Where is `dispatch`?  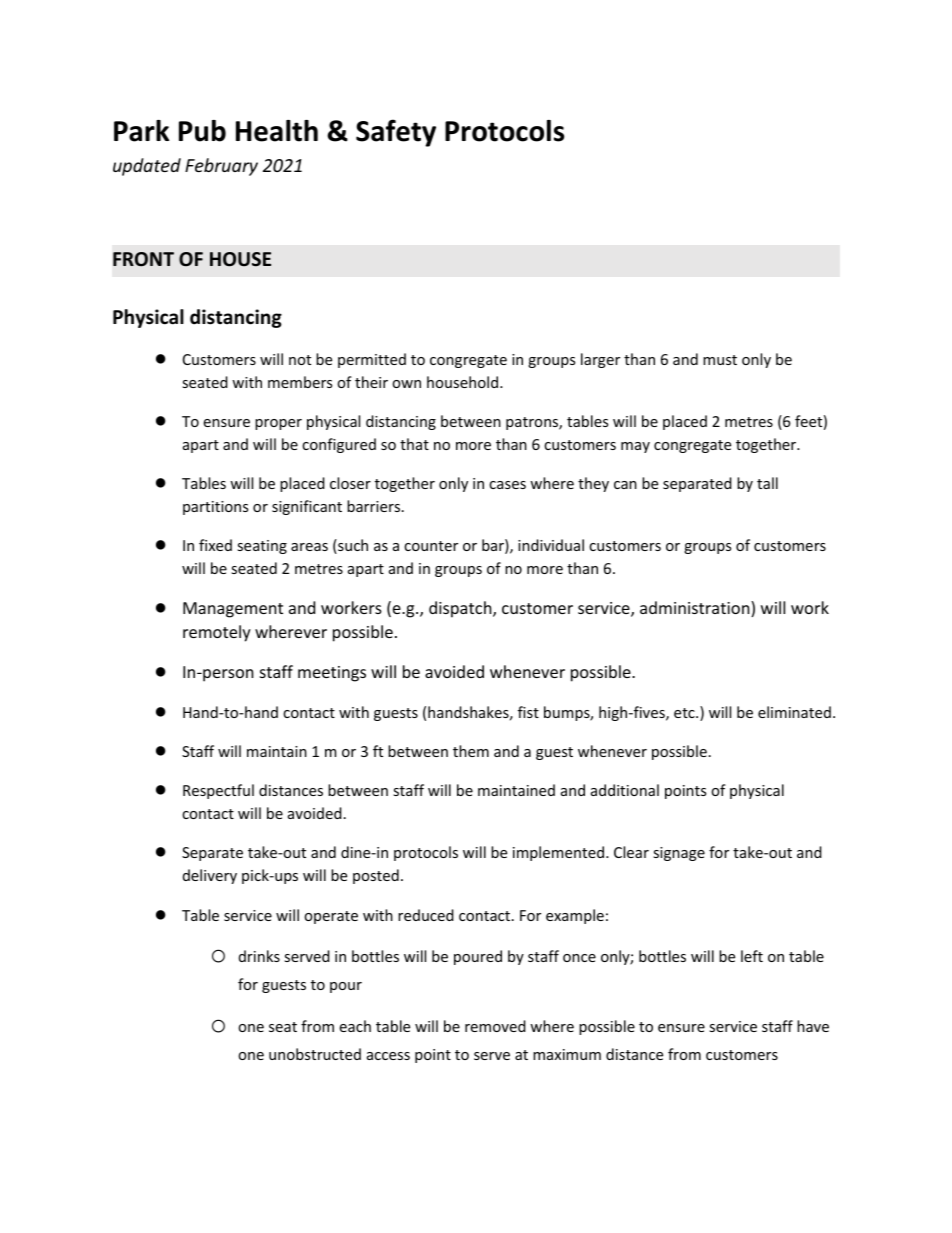
dispatch is located at coordinates (460, 609).
